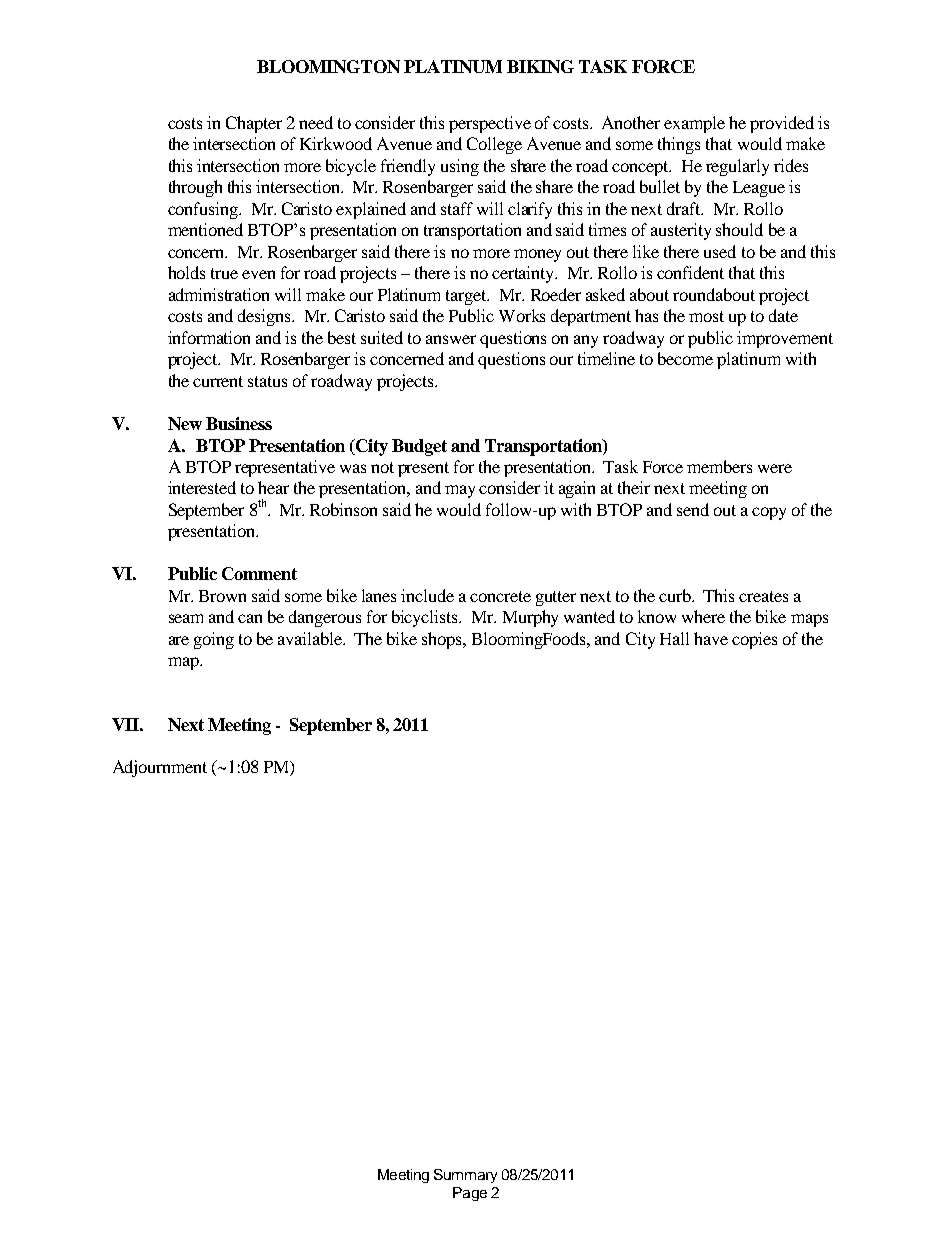  I want to click on shops, so click(443, 640).
